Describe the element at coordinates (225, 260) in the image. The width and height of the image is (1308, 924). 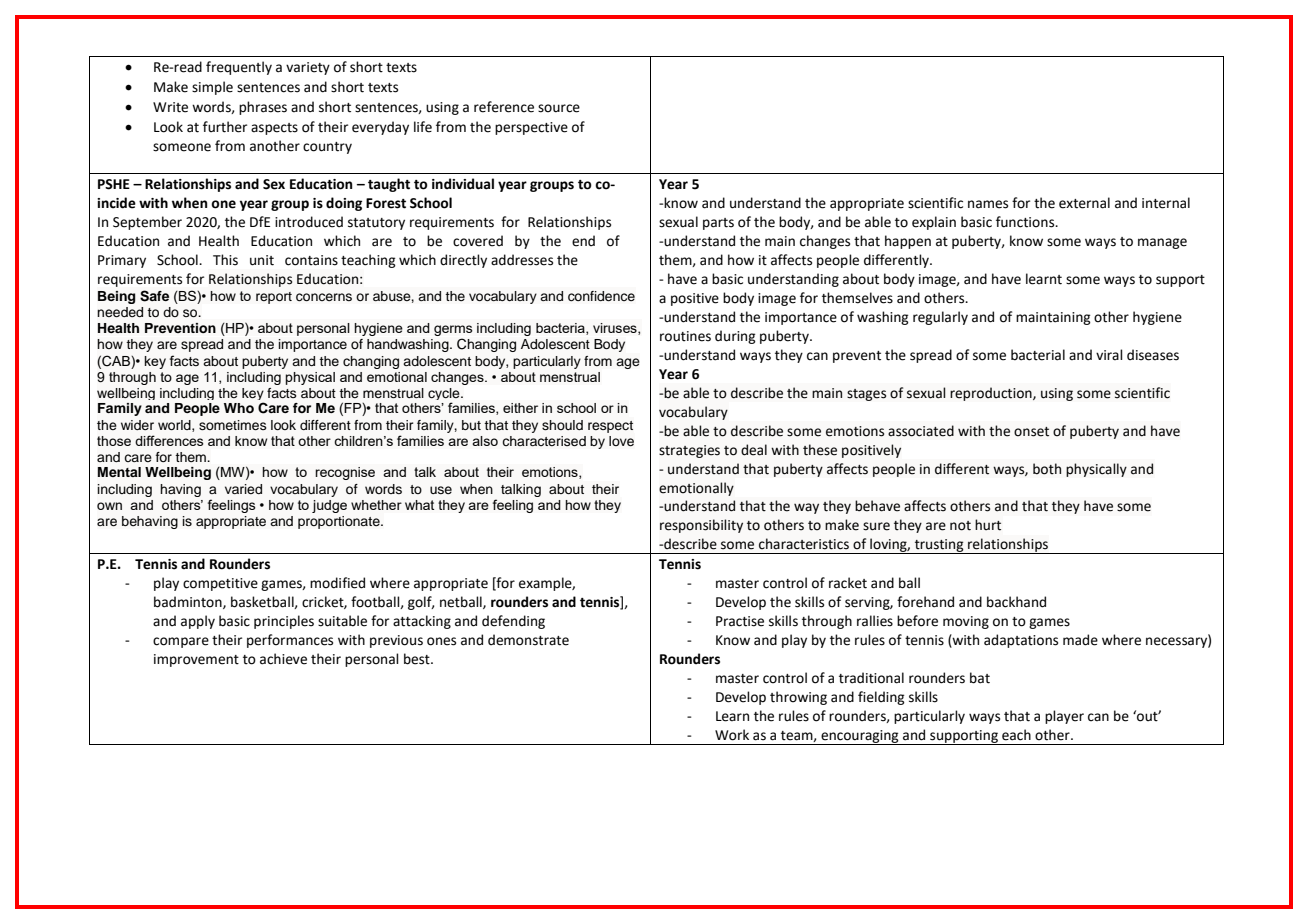
I see `This` at that location.
